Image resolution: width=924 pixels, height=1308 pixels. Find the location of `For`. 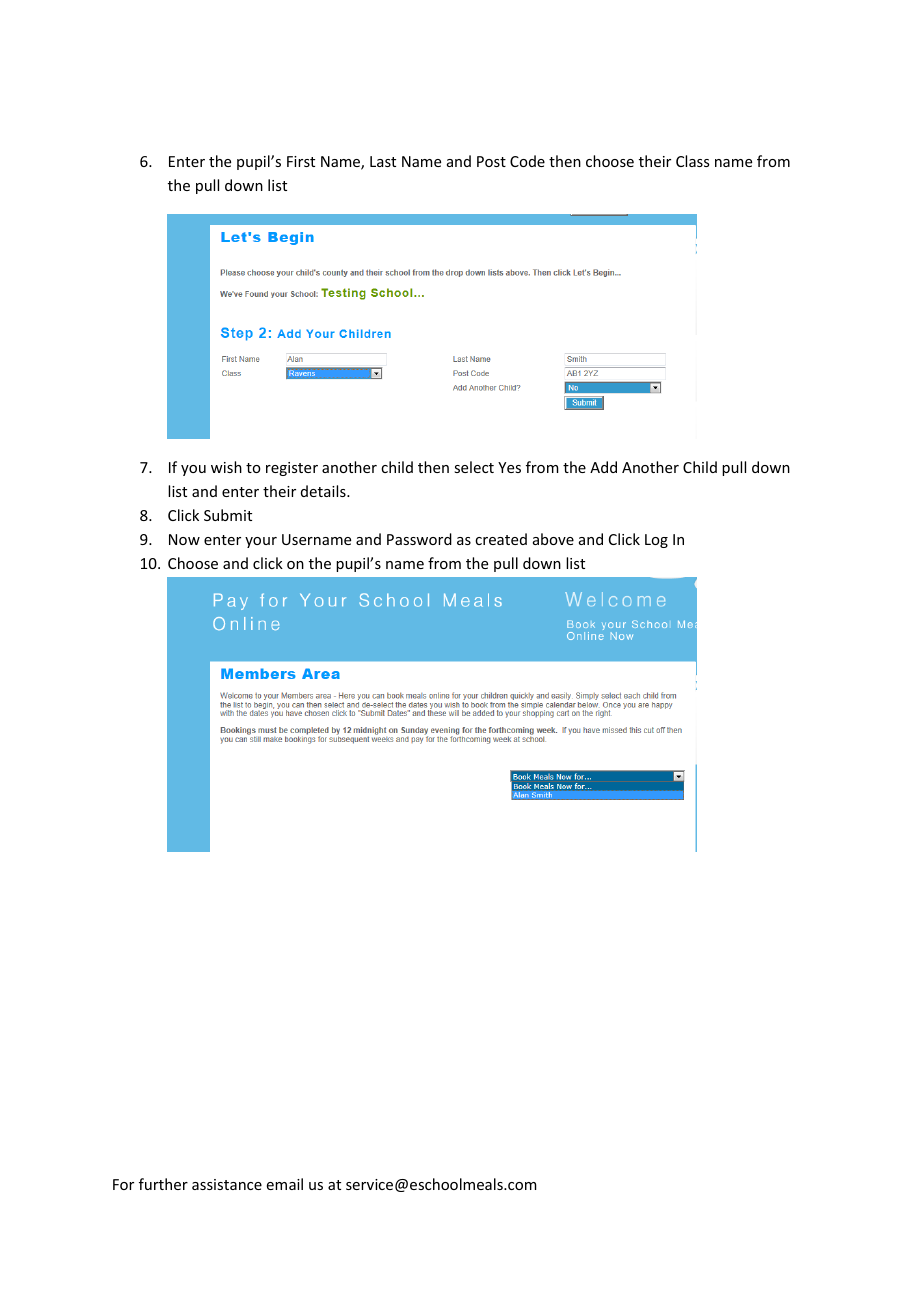

For is located at coordinates (123, 1184).
